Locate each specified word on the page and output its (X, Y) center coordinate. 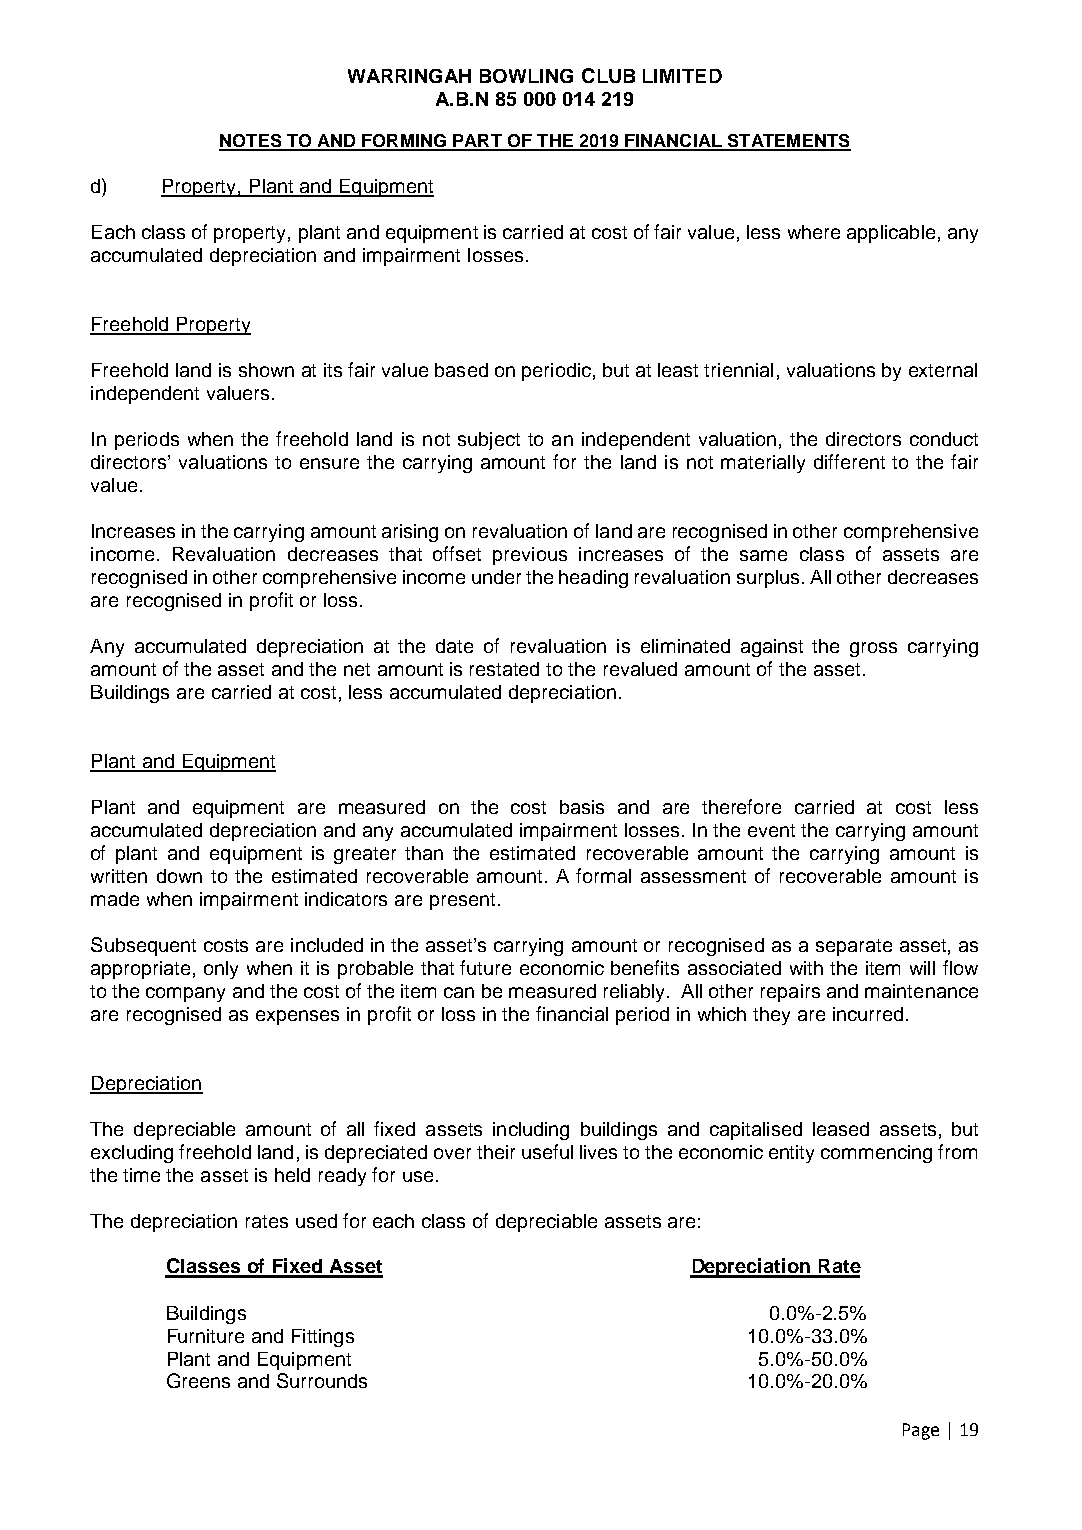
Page (921, 1431)
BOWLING (526, 76)
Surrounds (322, 1380)
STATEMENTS (788, 142)
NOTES (251, 142)
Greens (198, 1380)
